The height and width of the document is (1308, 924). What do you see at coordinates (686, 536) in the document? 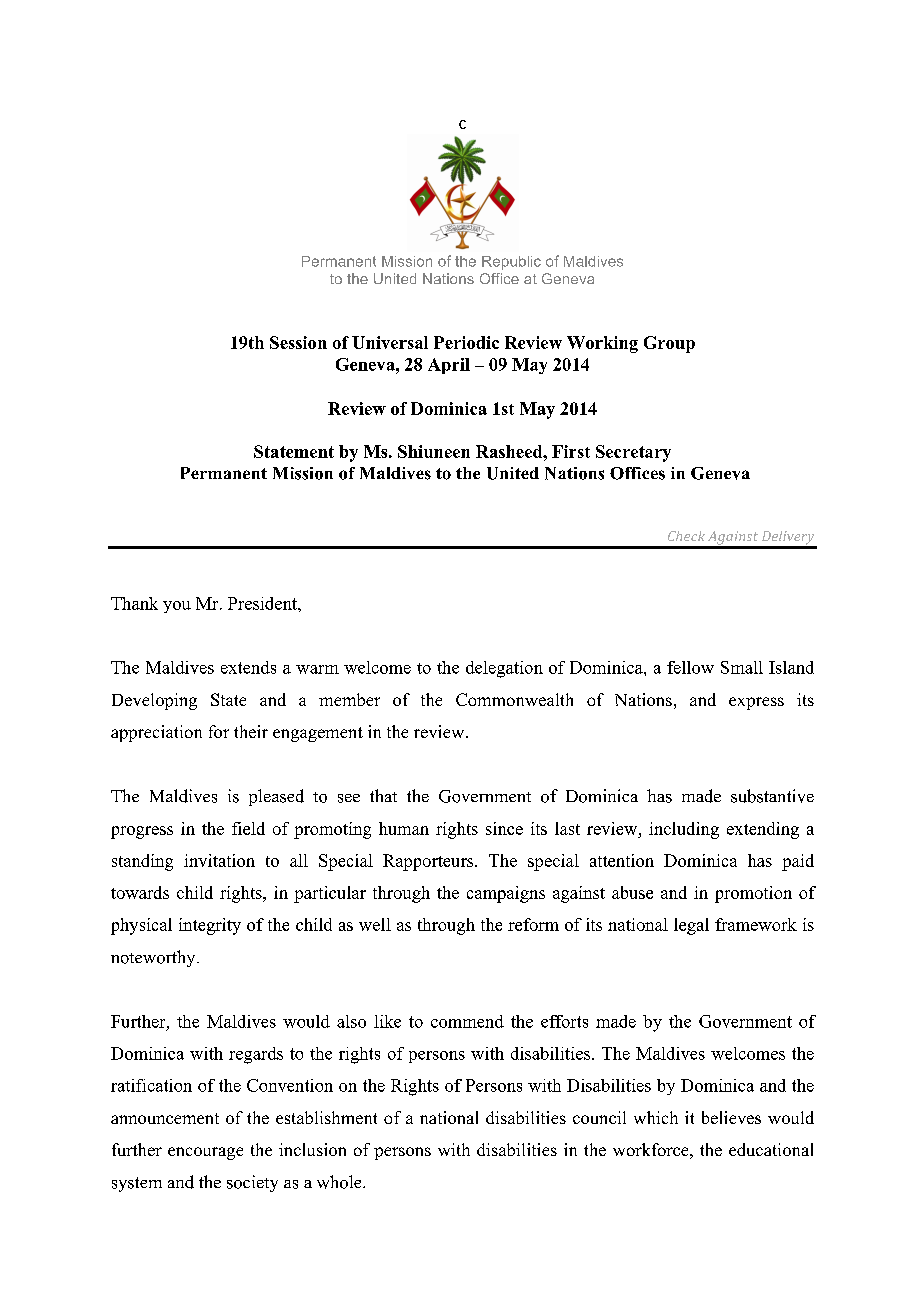
I see `Check` at bounding box center [686, 536].
